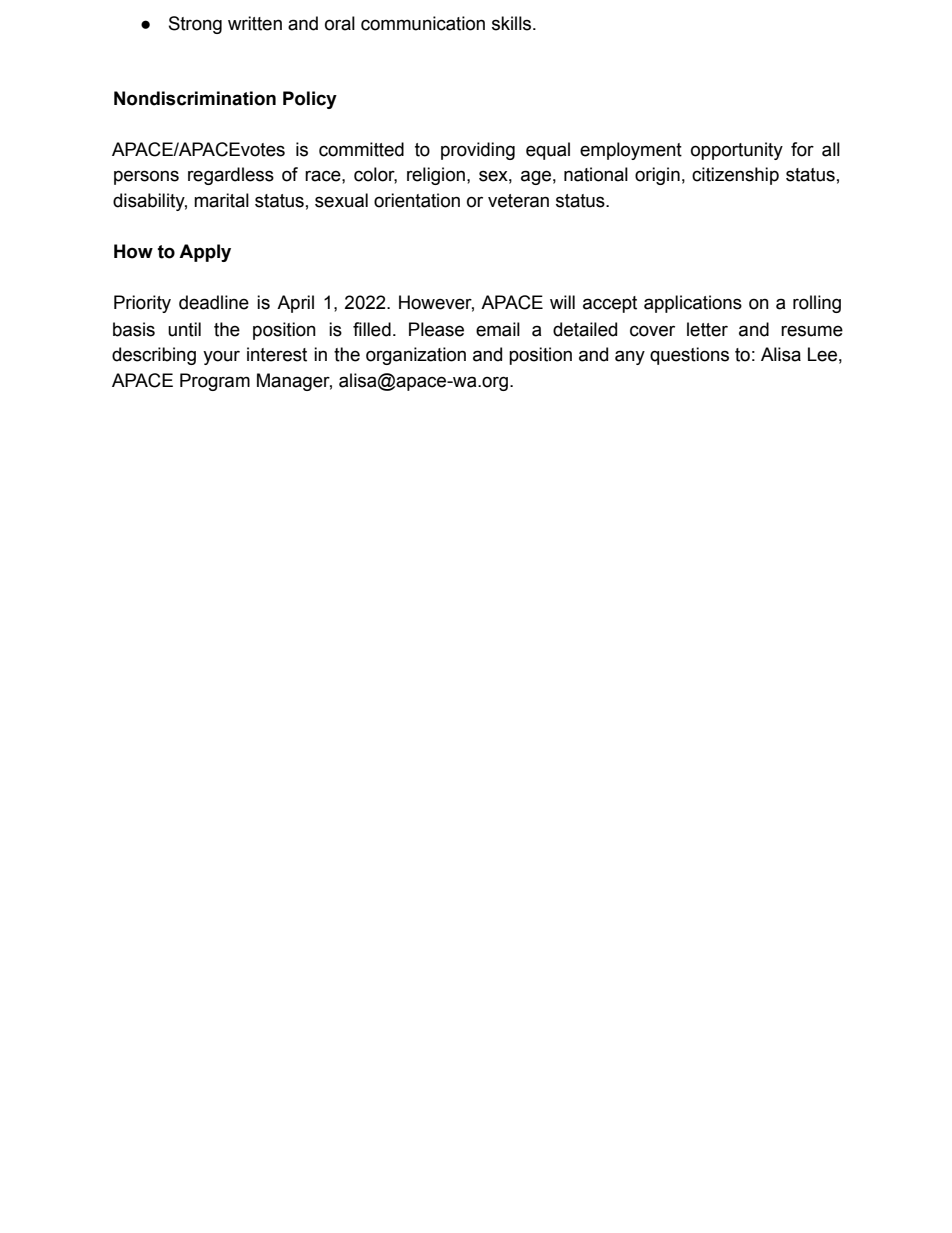 This screenshot has height=1233, width=952. I want to click on organization, so click(416, 356).
